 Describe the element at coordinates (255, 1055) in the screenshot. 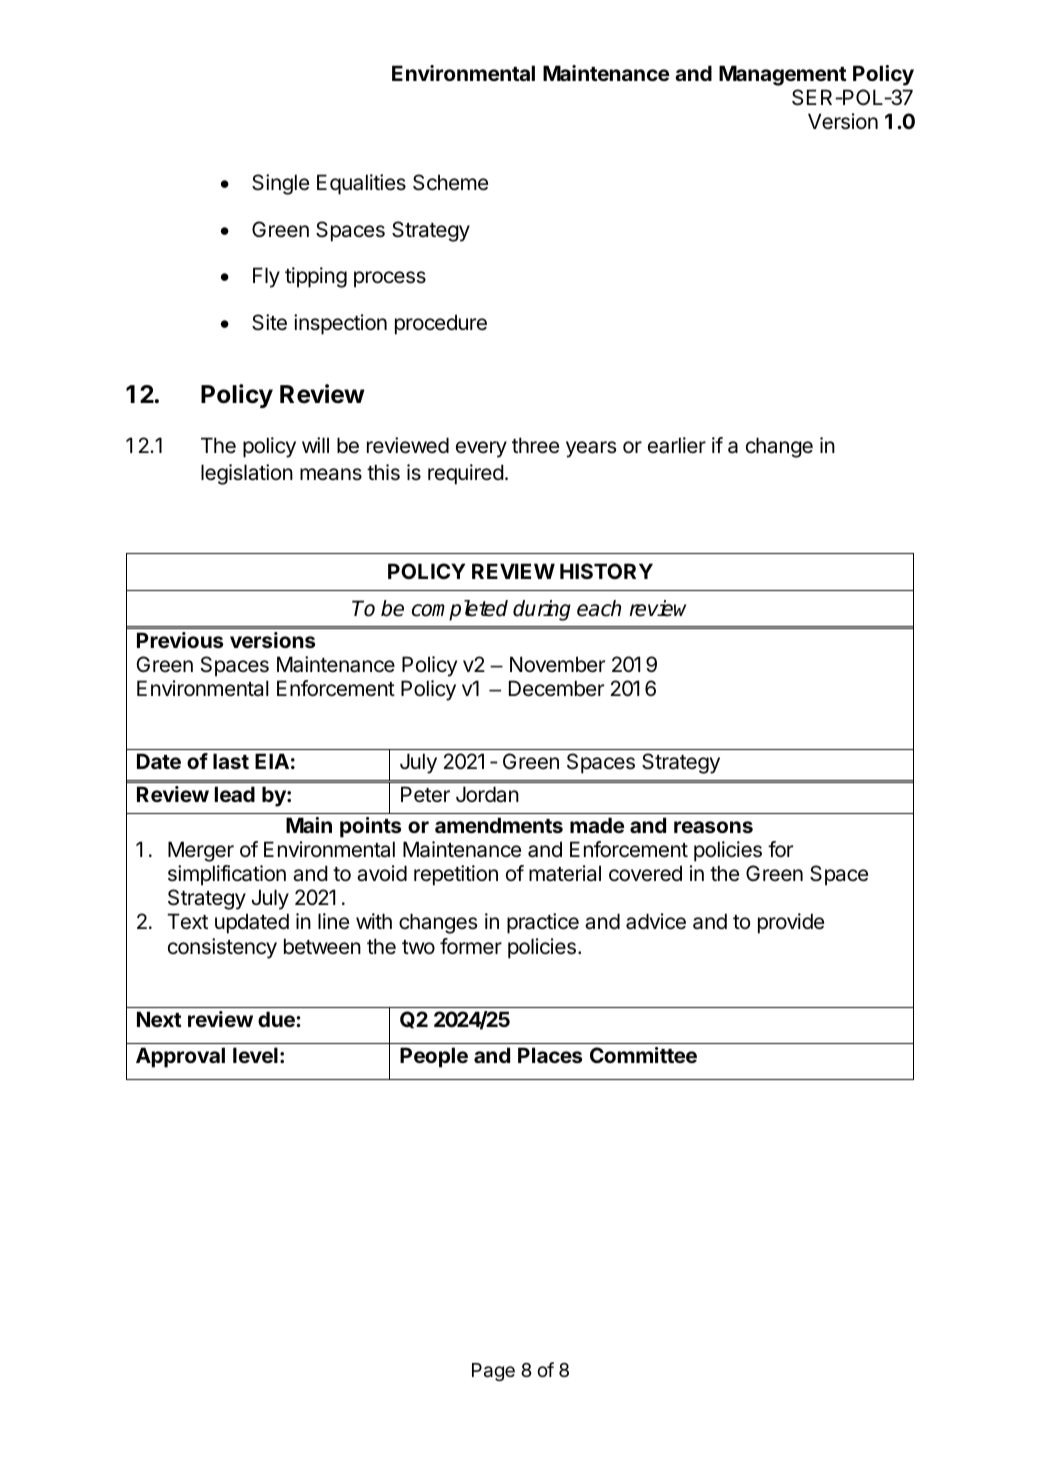

I see `level` at that location.
